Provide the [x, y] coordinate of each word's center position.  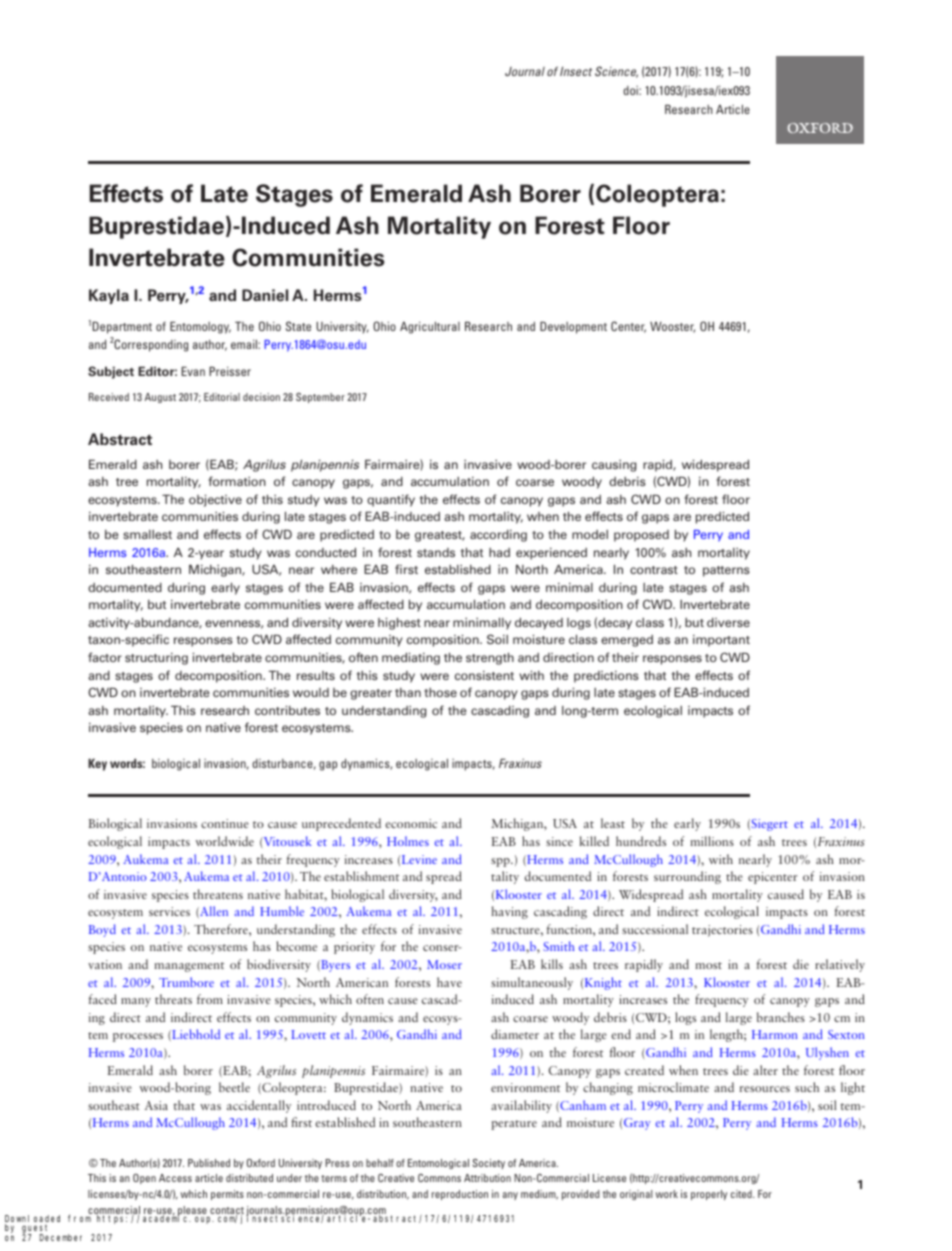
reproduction [460, 1195]
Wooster [672, 327]
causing [614, 466]
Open [144, 1179]
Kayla [109, 296]
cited [742, 1194]
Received [109, 397]
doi [631, 90]
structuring [156, 659]
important [721, 641]
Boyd [102, 930]
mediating [411, 659]
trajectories [722, 931]
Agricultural [430, 327]
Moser [444, 964]
